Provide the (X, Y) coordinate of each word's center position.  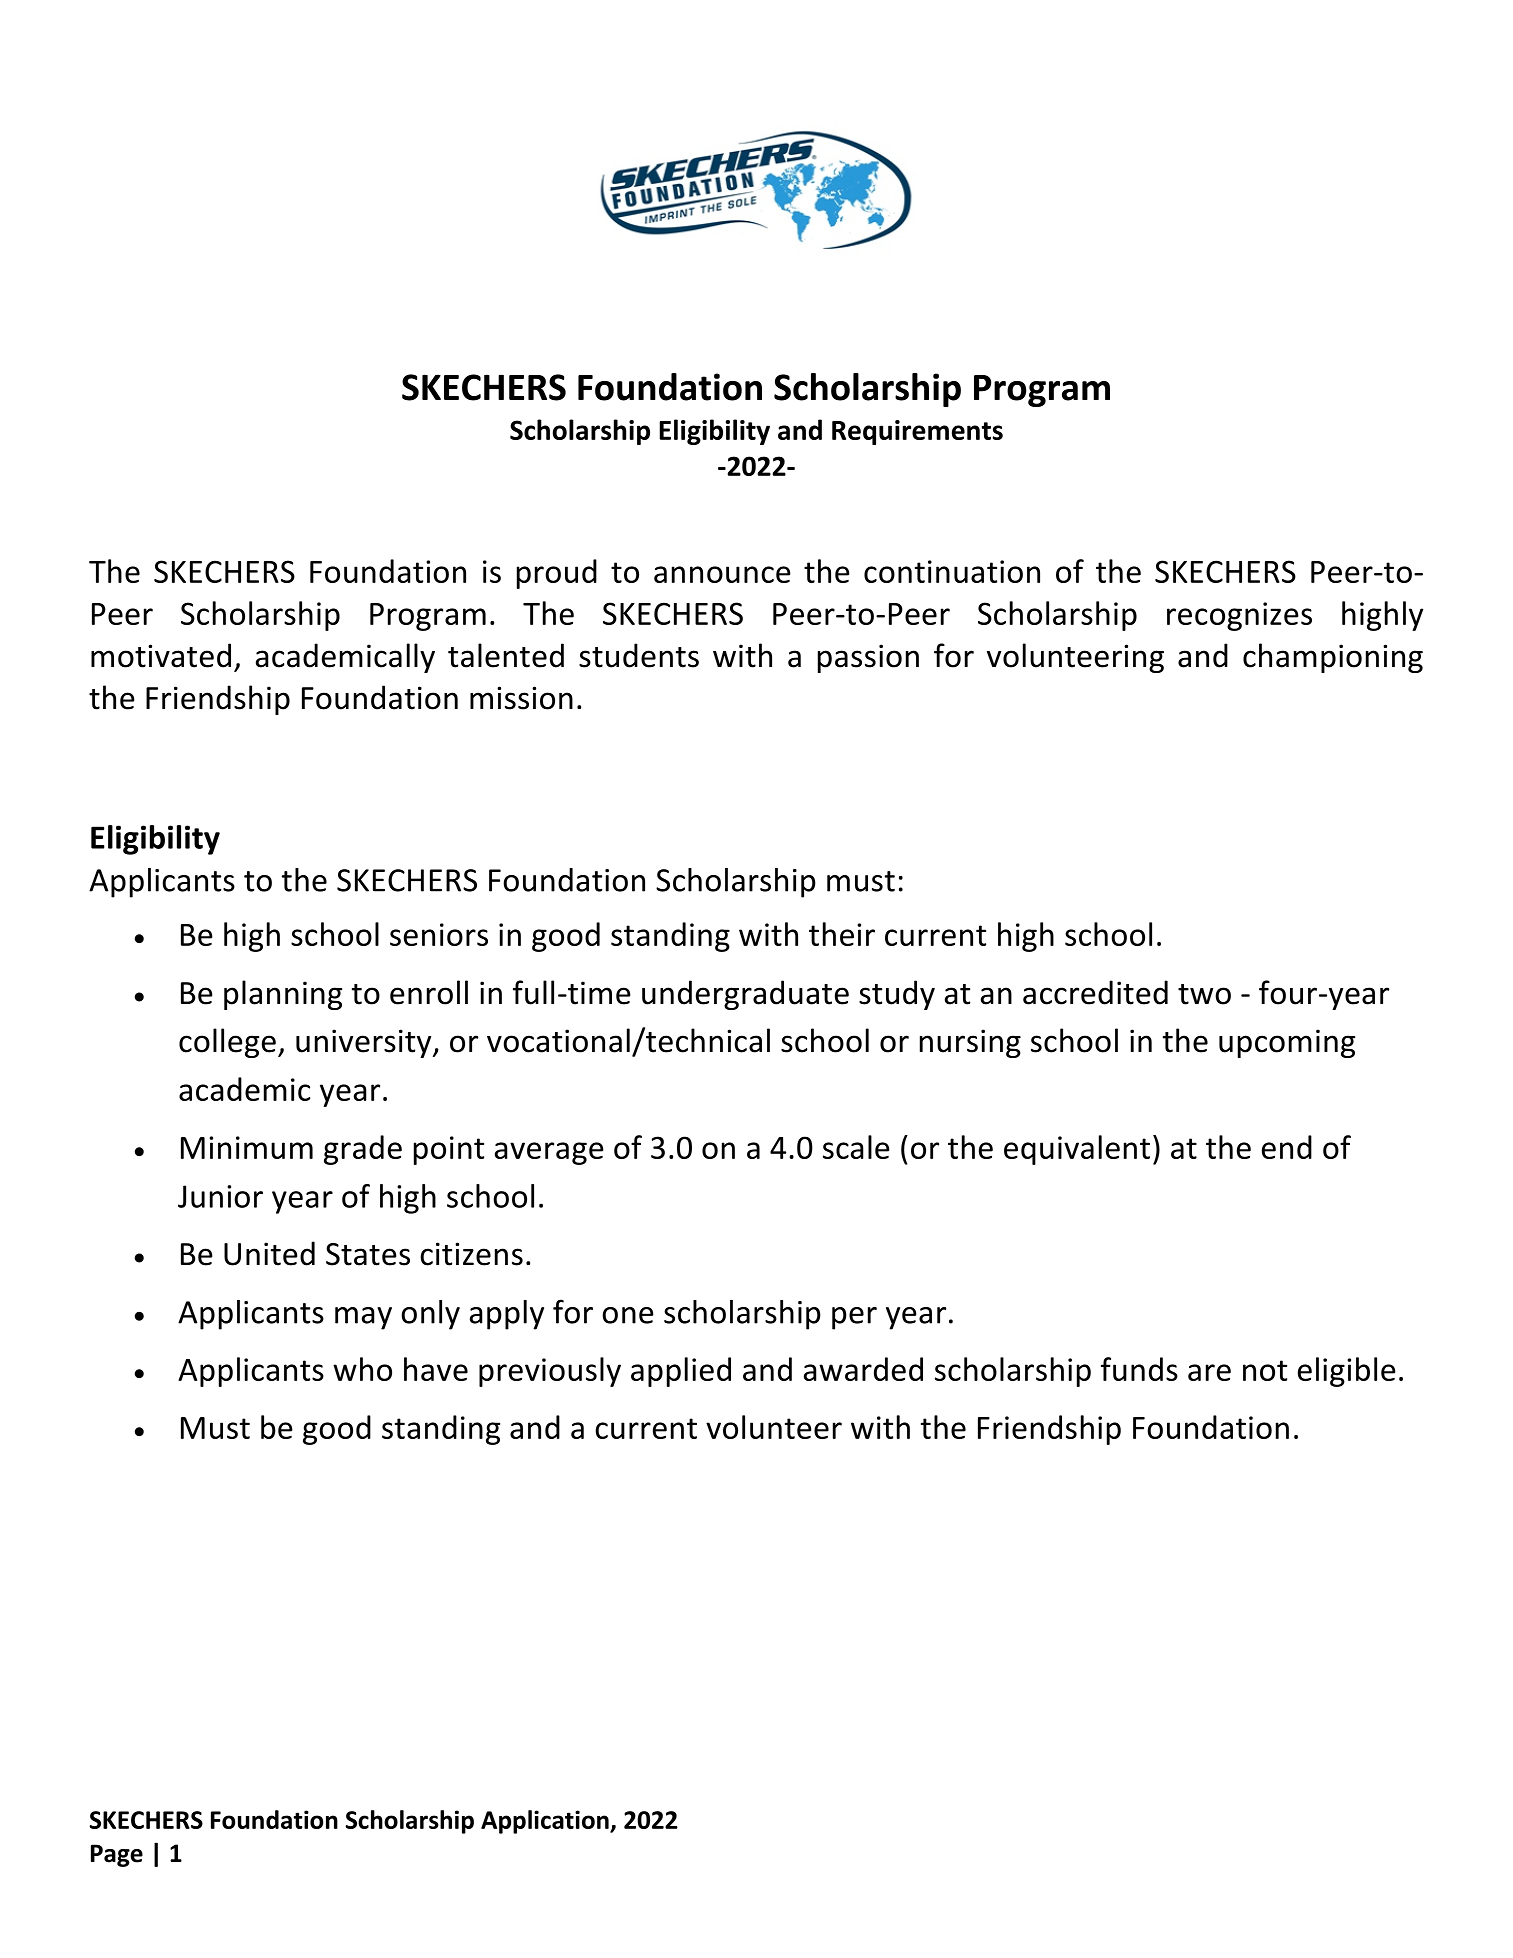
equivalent (1077, 1150)
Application (546, 1822)
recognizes (1239, 616)
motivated (161, 655)
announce (722, 574)
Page (117, 1855)
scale (856, 1147)
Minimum (247, 1147)
